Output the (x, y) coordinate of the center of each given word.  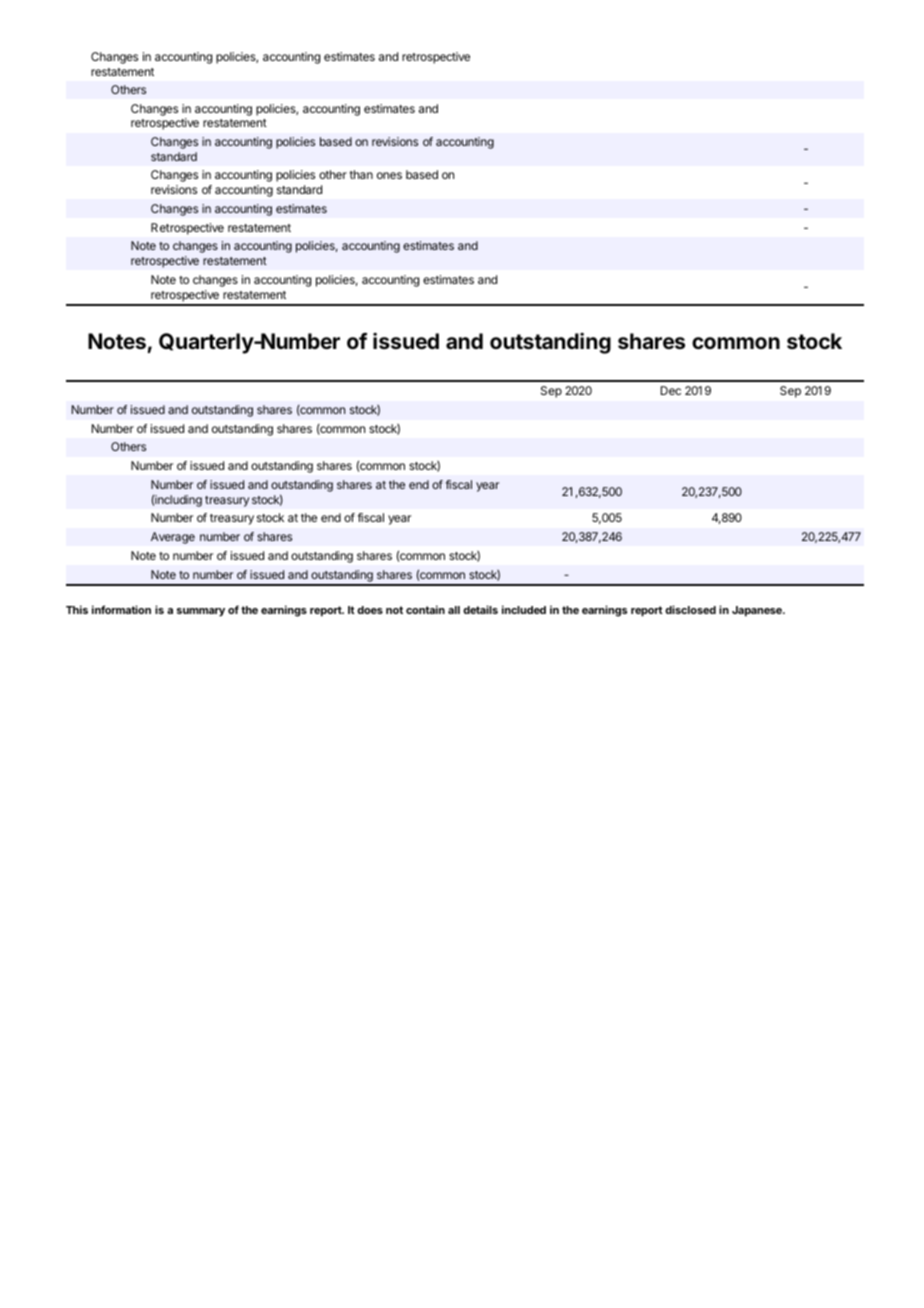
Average (173, 538)
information (121, 609)
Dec (671, 390)
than (361, 174)
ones (389, 175)
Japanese (758, 611)
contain (425, 609)
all (454, 610)
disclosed (690, 609)
